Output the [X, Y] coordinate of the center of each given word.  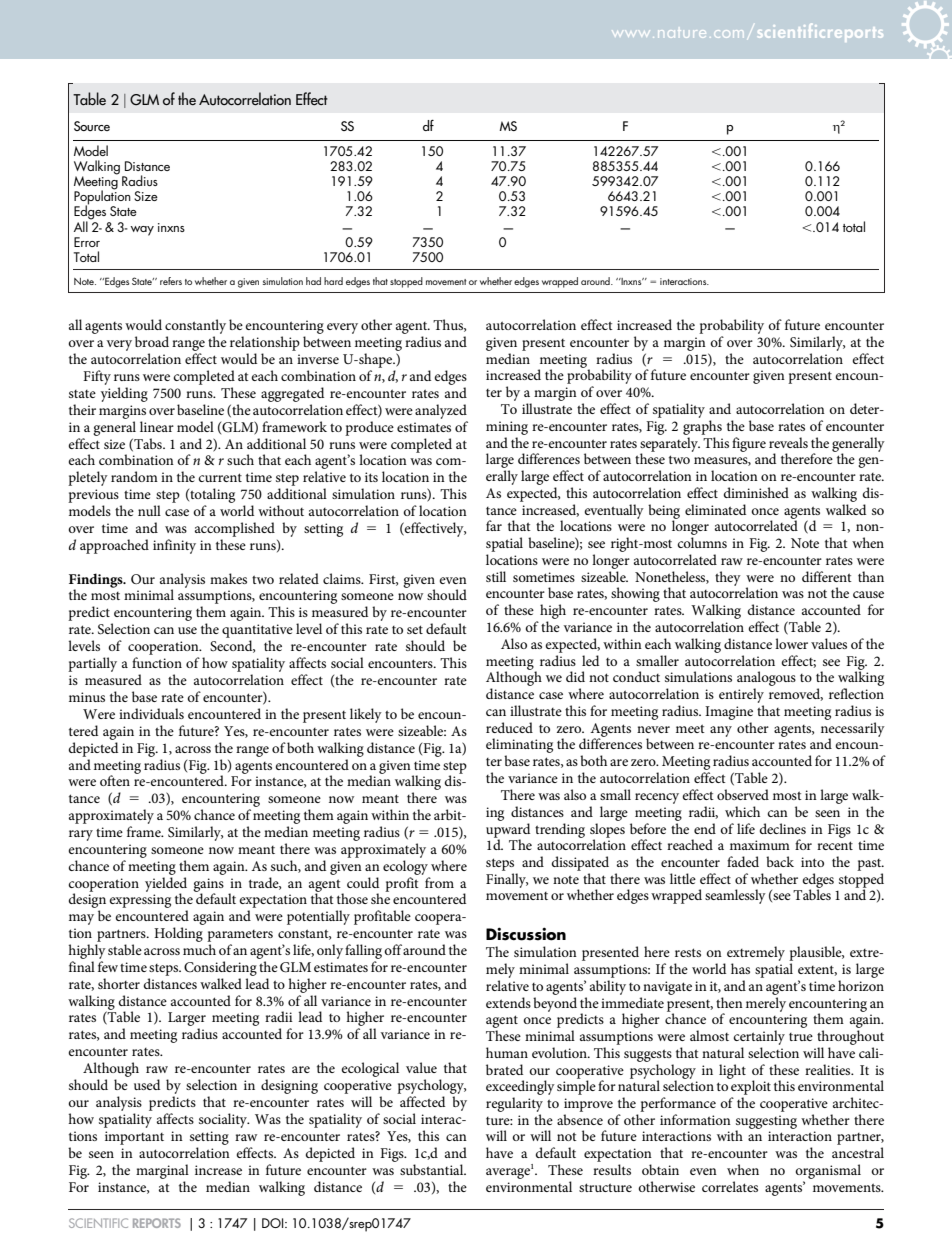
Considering [220, 968]
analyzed [441, 411]
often [115, 780]
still [496, 576]
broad [152, 341]
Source [92, 126]
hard [333, 281]
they [728, 578]
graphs [702, 427]
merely [766, 1004]
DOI [274, 1223]
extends [508, 1002]
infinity [174, 546]
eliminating [519, 747]
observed [743, 794]
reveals [788, 442]
